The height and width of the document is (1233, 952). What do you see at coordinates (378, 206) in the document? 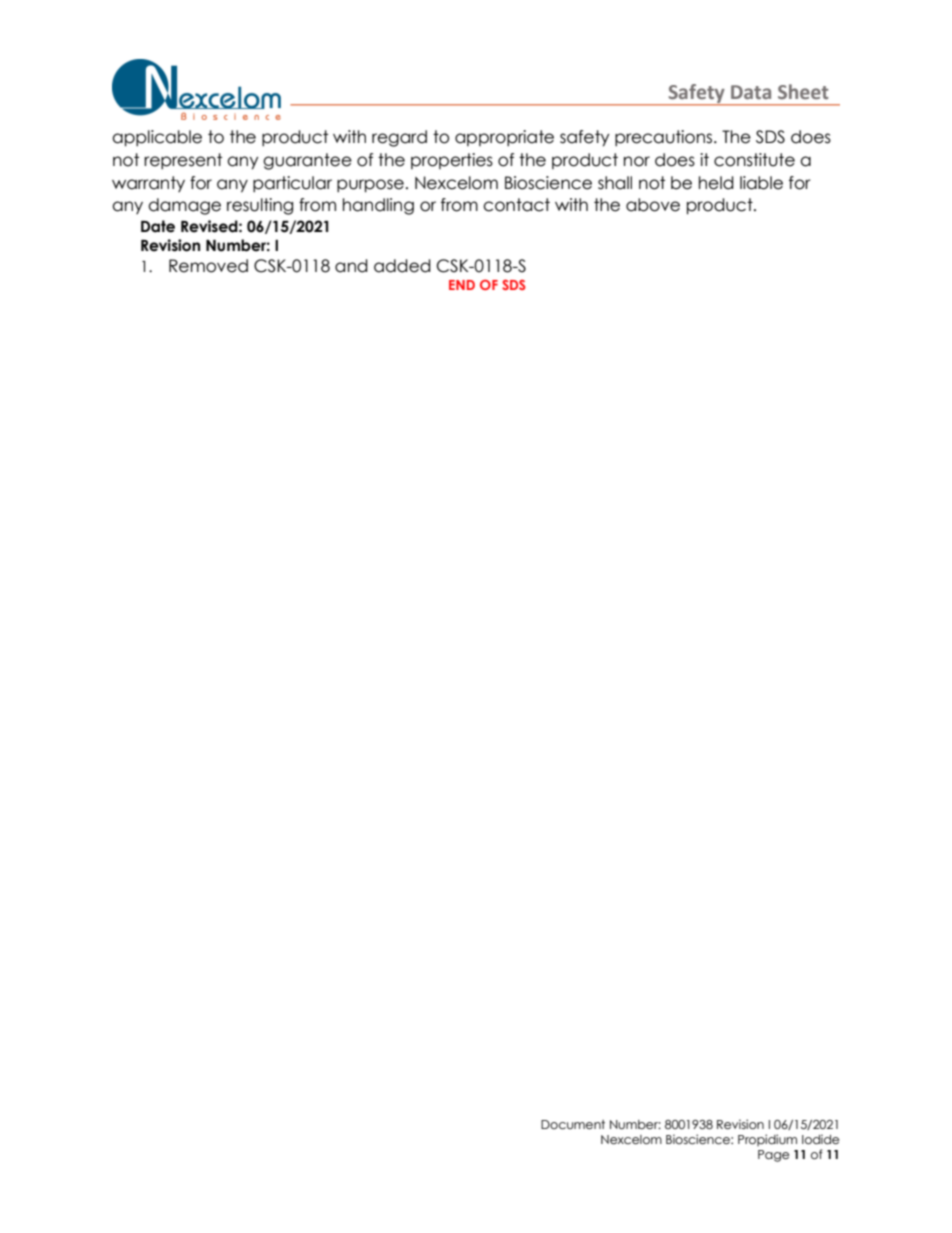
I see `handling` at bounding box center [378, 206].
